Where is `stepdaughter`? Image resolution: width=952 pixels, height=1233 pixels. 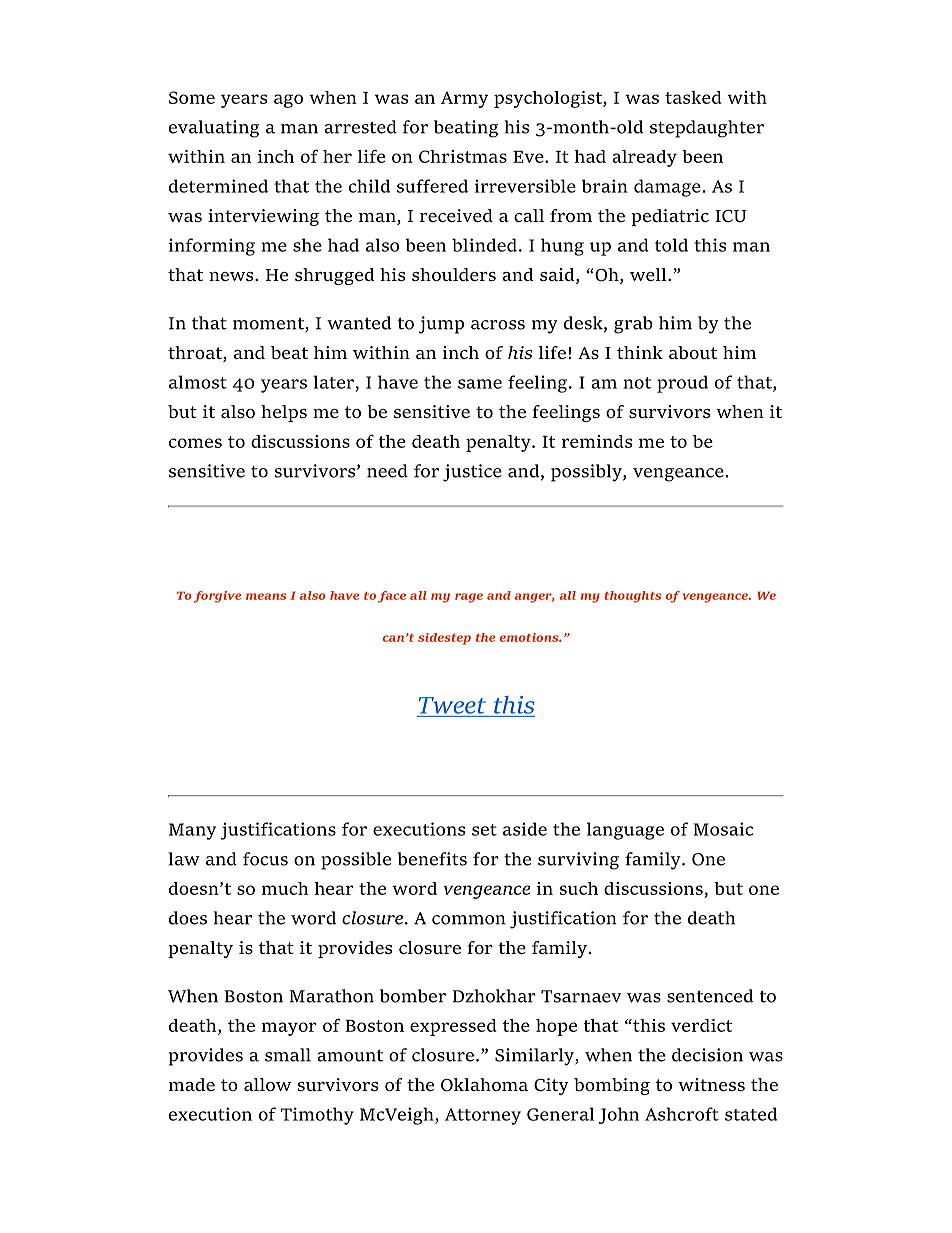 stepdaughter is located at coordinates (707, 129).
